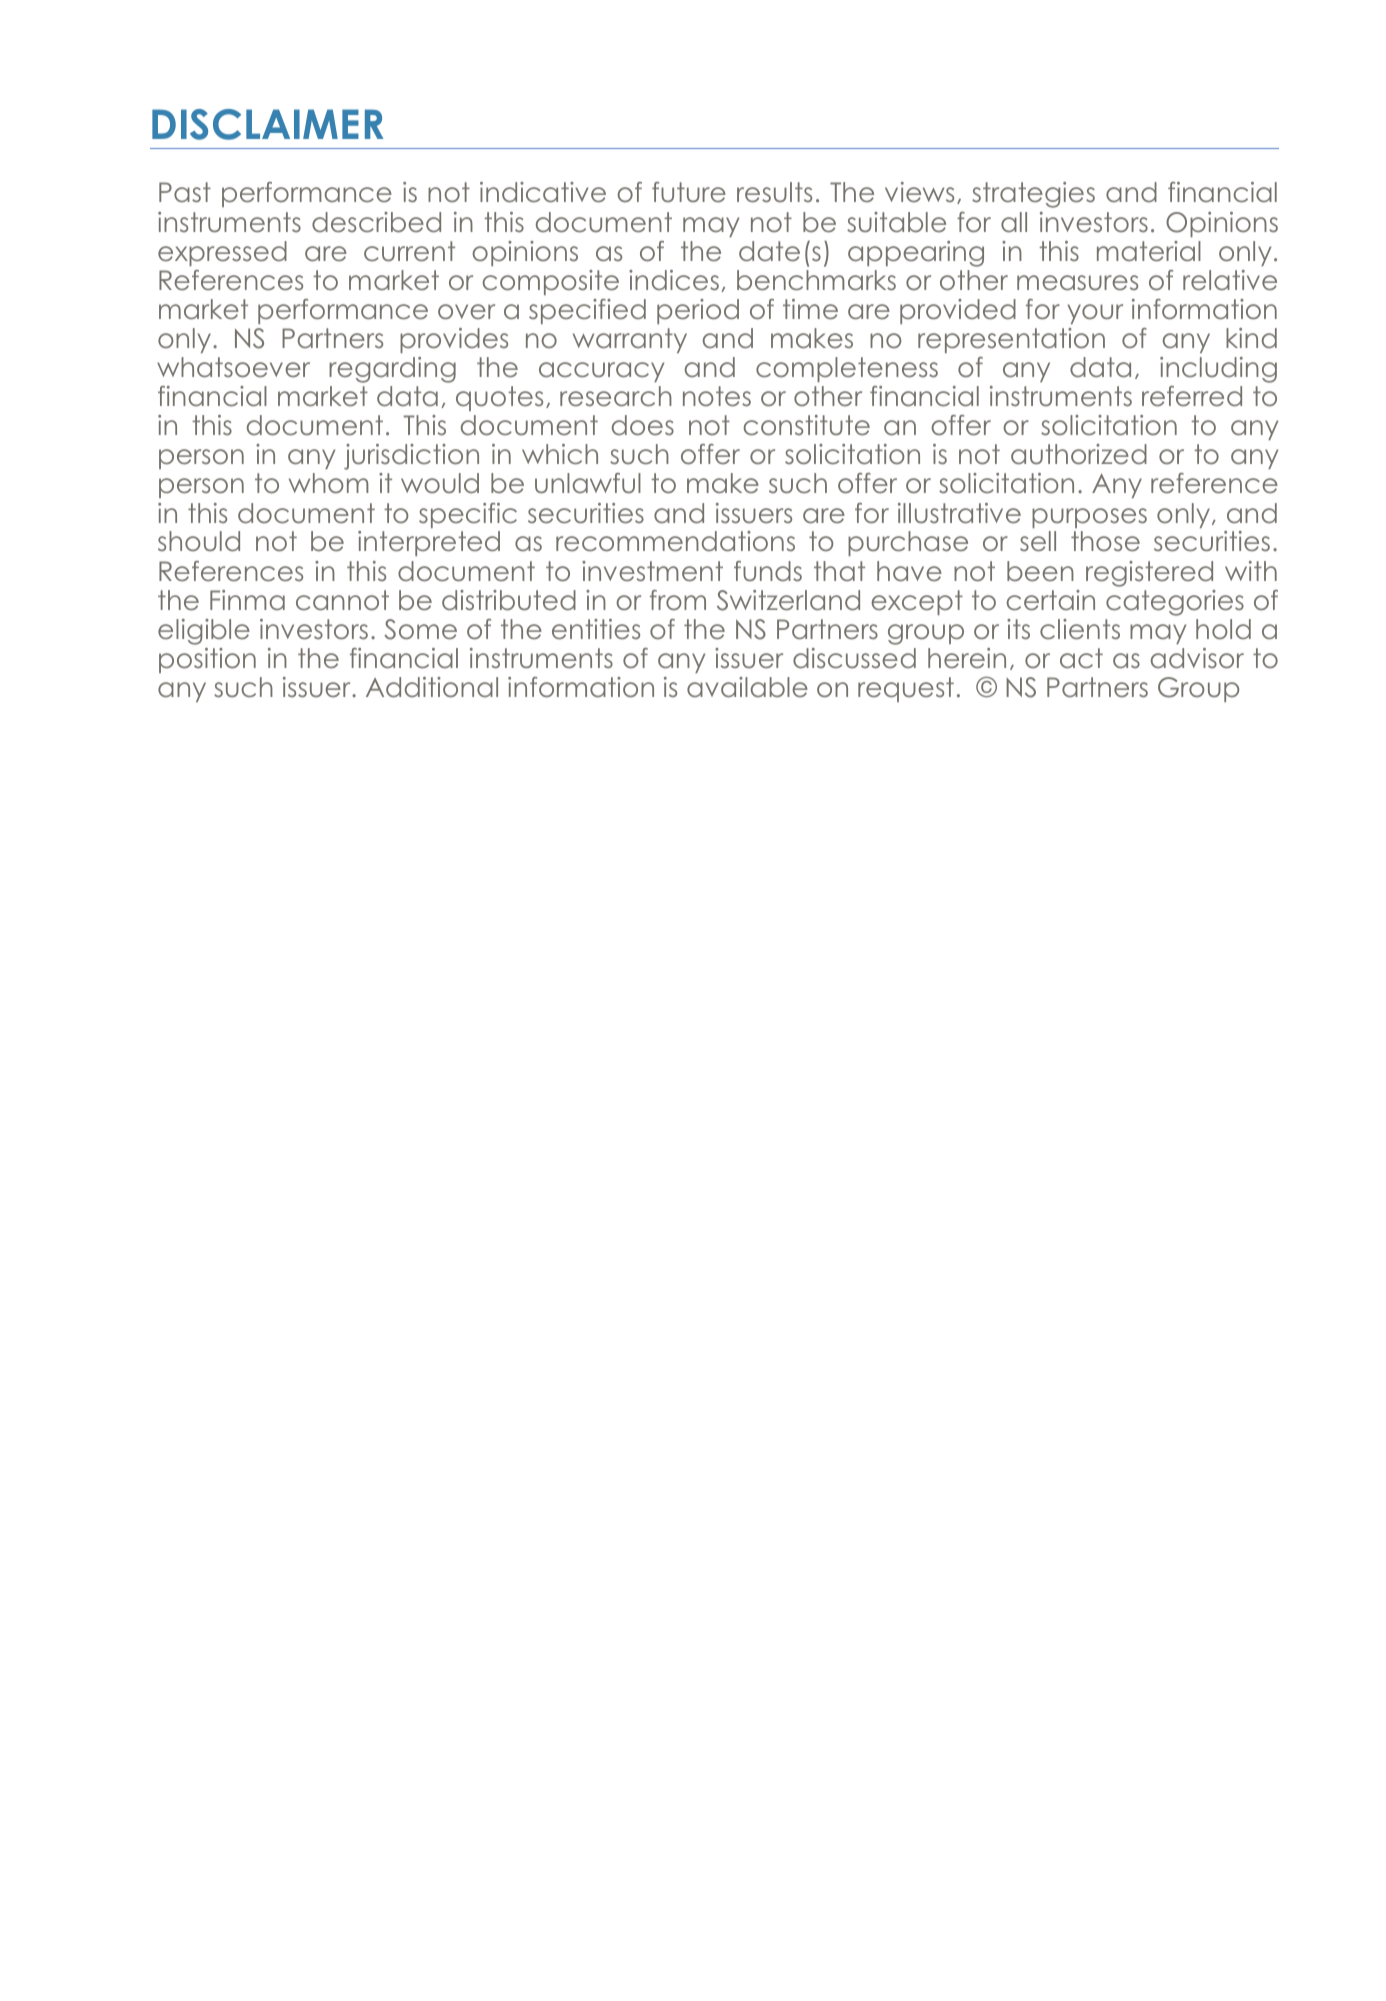  I want to click on regarding, so click(392, 370).
